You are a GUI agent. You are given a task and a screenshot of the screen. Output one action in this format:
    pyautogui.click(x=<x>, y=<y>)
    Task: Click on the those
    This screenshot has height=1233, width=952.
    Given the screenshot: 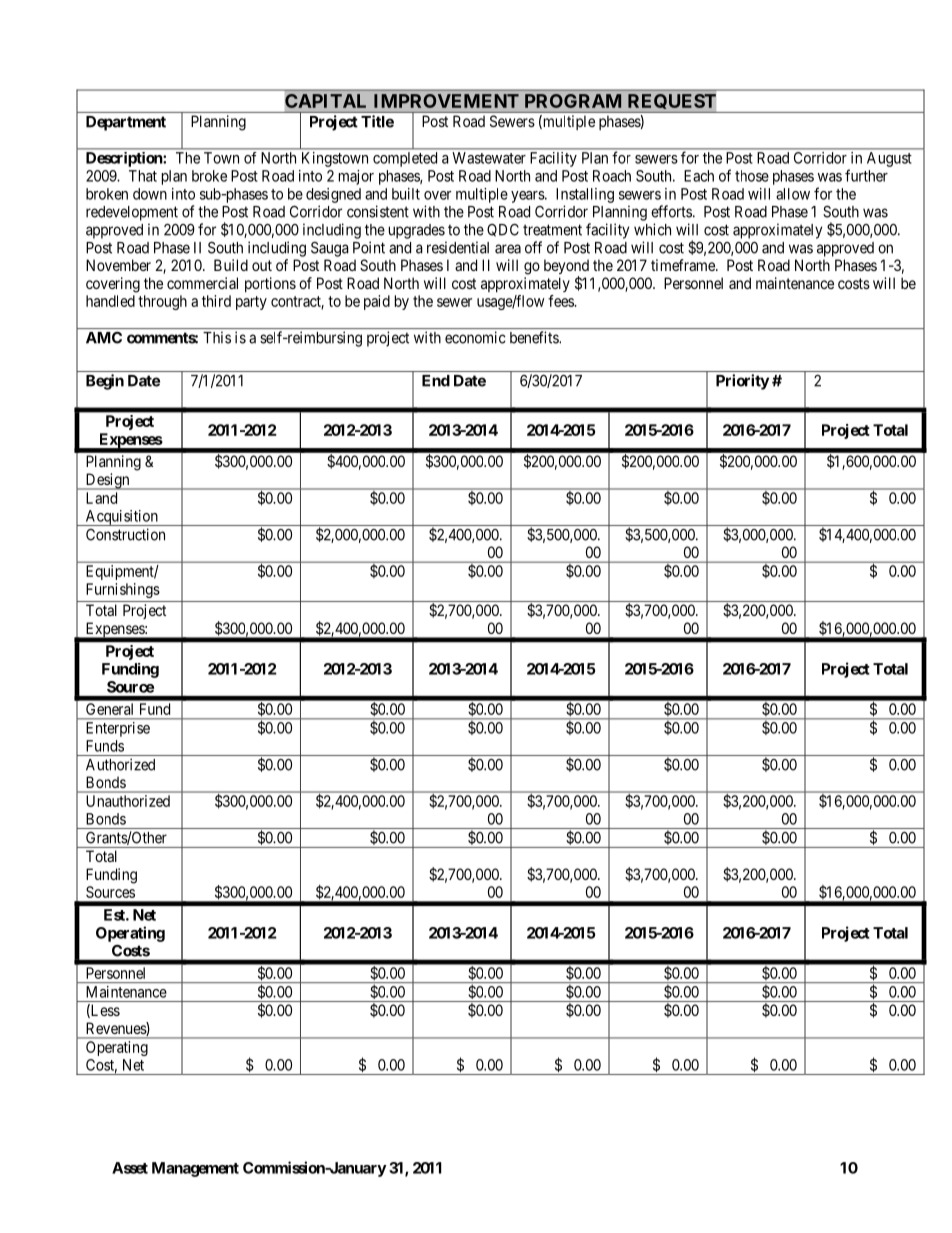 What is the action you would take?
    pyautogui.click(x=752, y=176)
